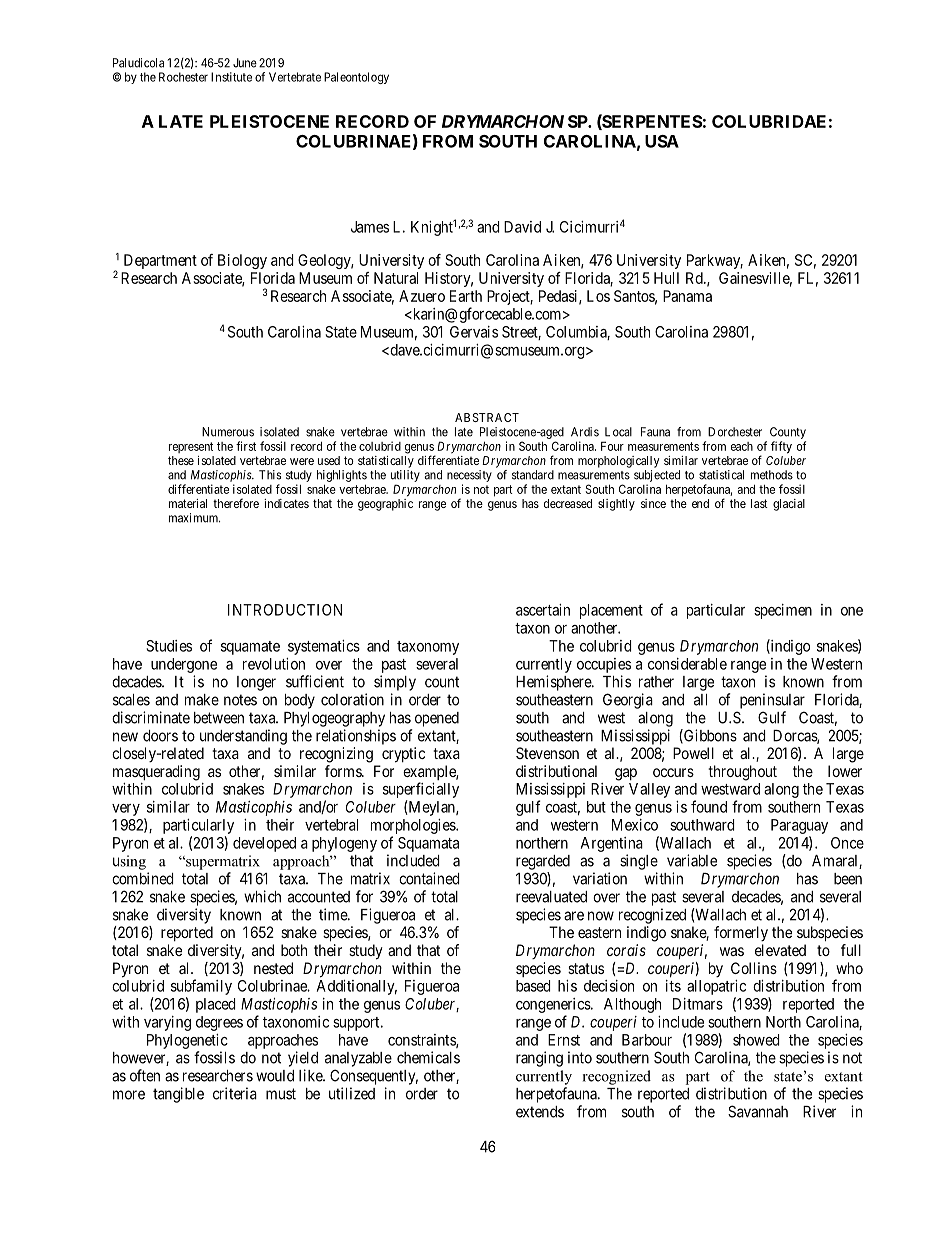  Describe the element at coordinates (231, 77) in the document. I see `Institute` at that location.
